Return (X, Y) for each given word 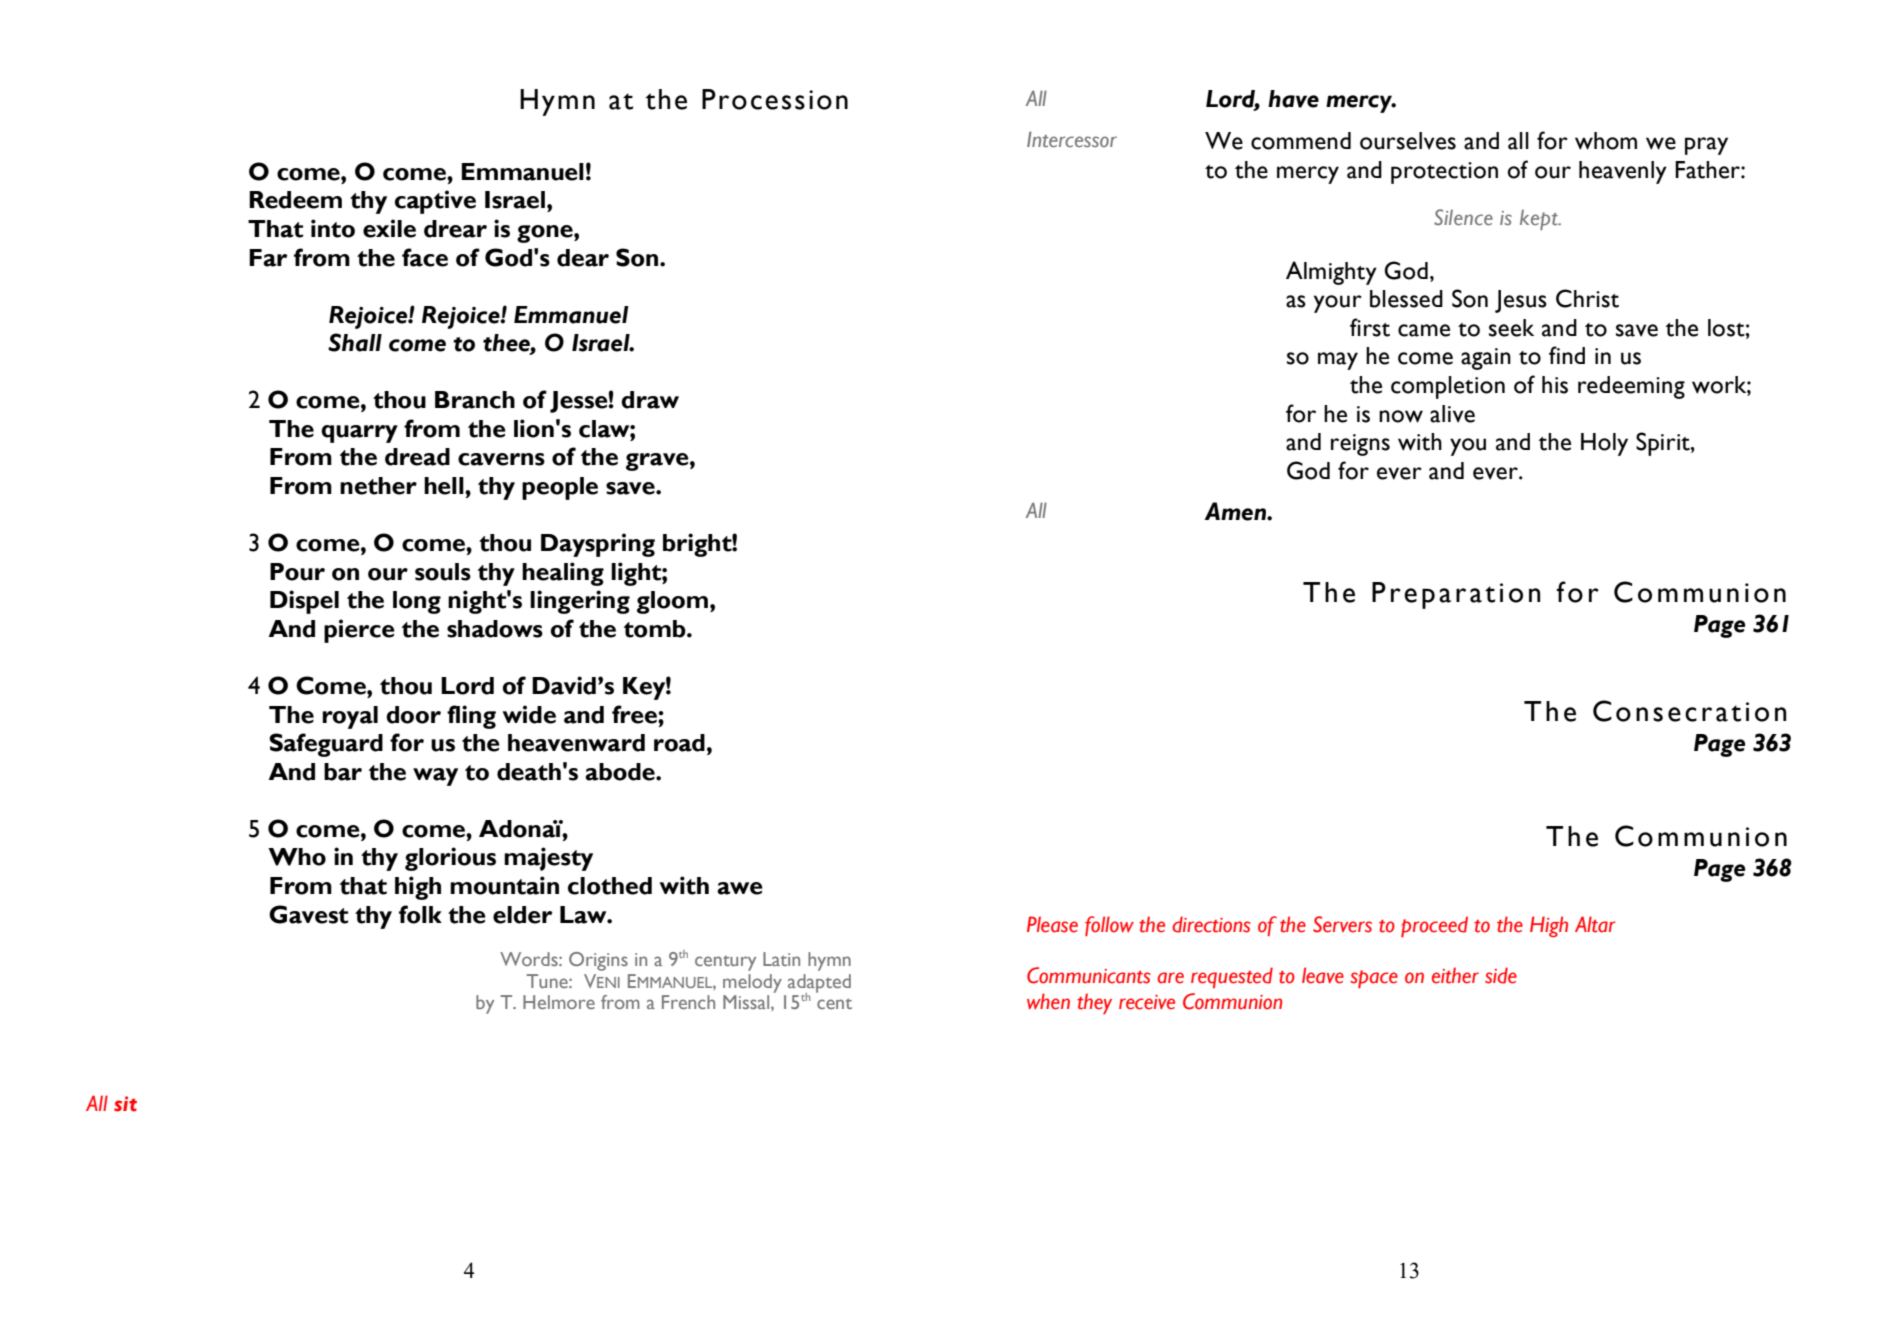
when (1048, 1001)
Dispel (304, 602)
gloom (674, 602)
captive (435, 202)
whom (1606, 141)
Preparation (1456, 595)
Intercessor (1072, 139)
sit (125, 1104)
